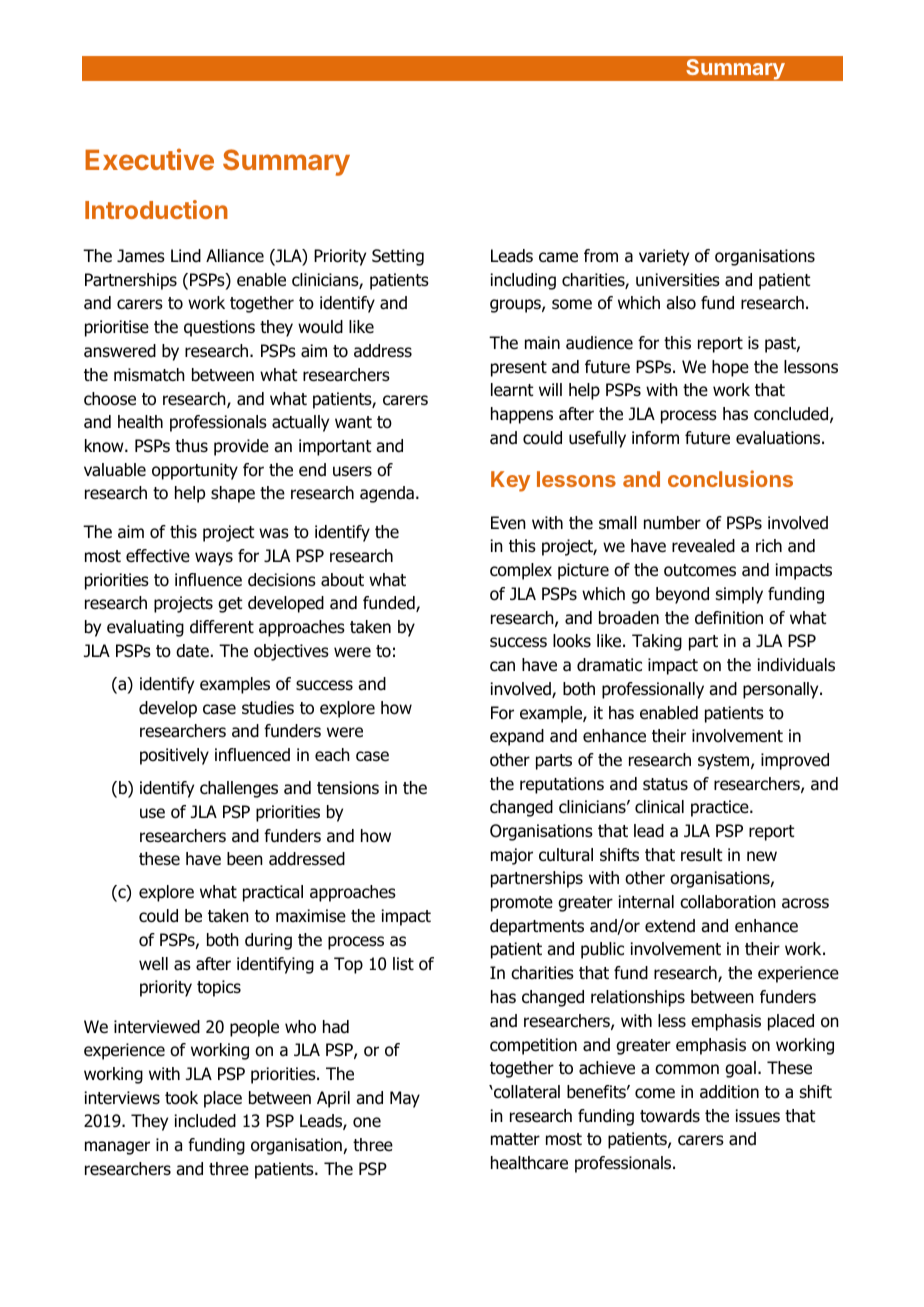 The height and width of the screenshot is (1307, 924). I want to click on revealed, so click(703, 546).
